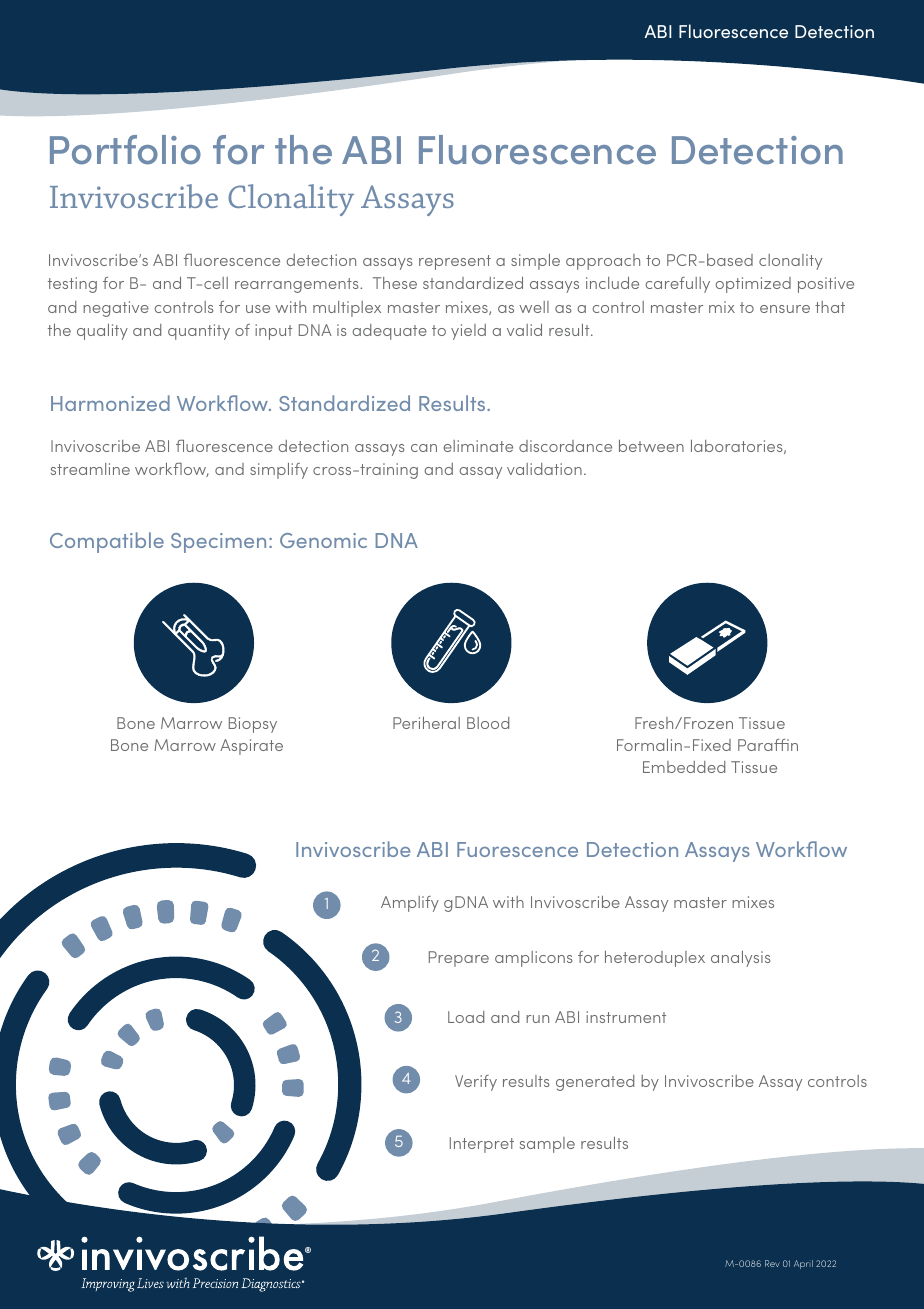 The width and height of the image is (924, 1309). I want to click on Portfolio, so click(125, 150).
